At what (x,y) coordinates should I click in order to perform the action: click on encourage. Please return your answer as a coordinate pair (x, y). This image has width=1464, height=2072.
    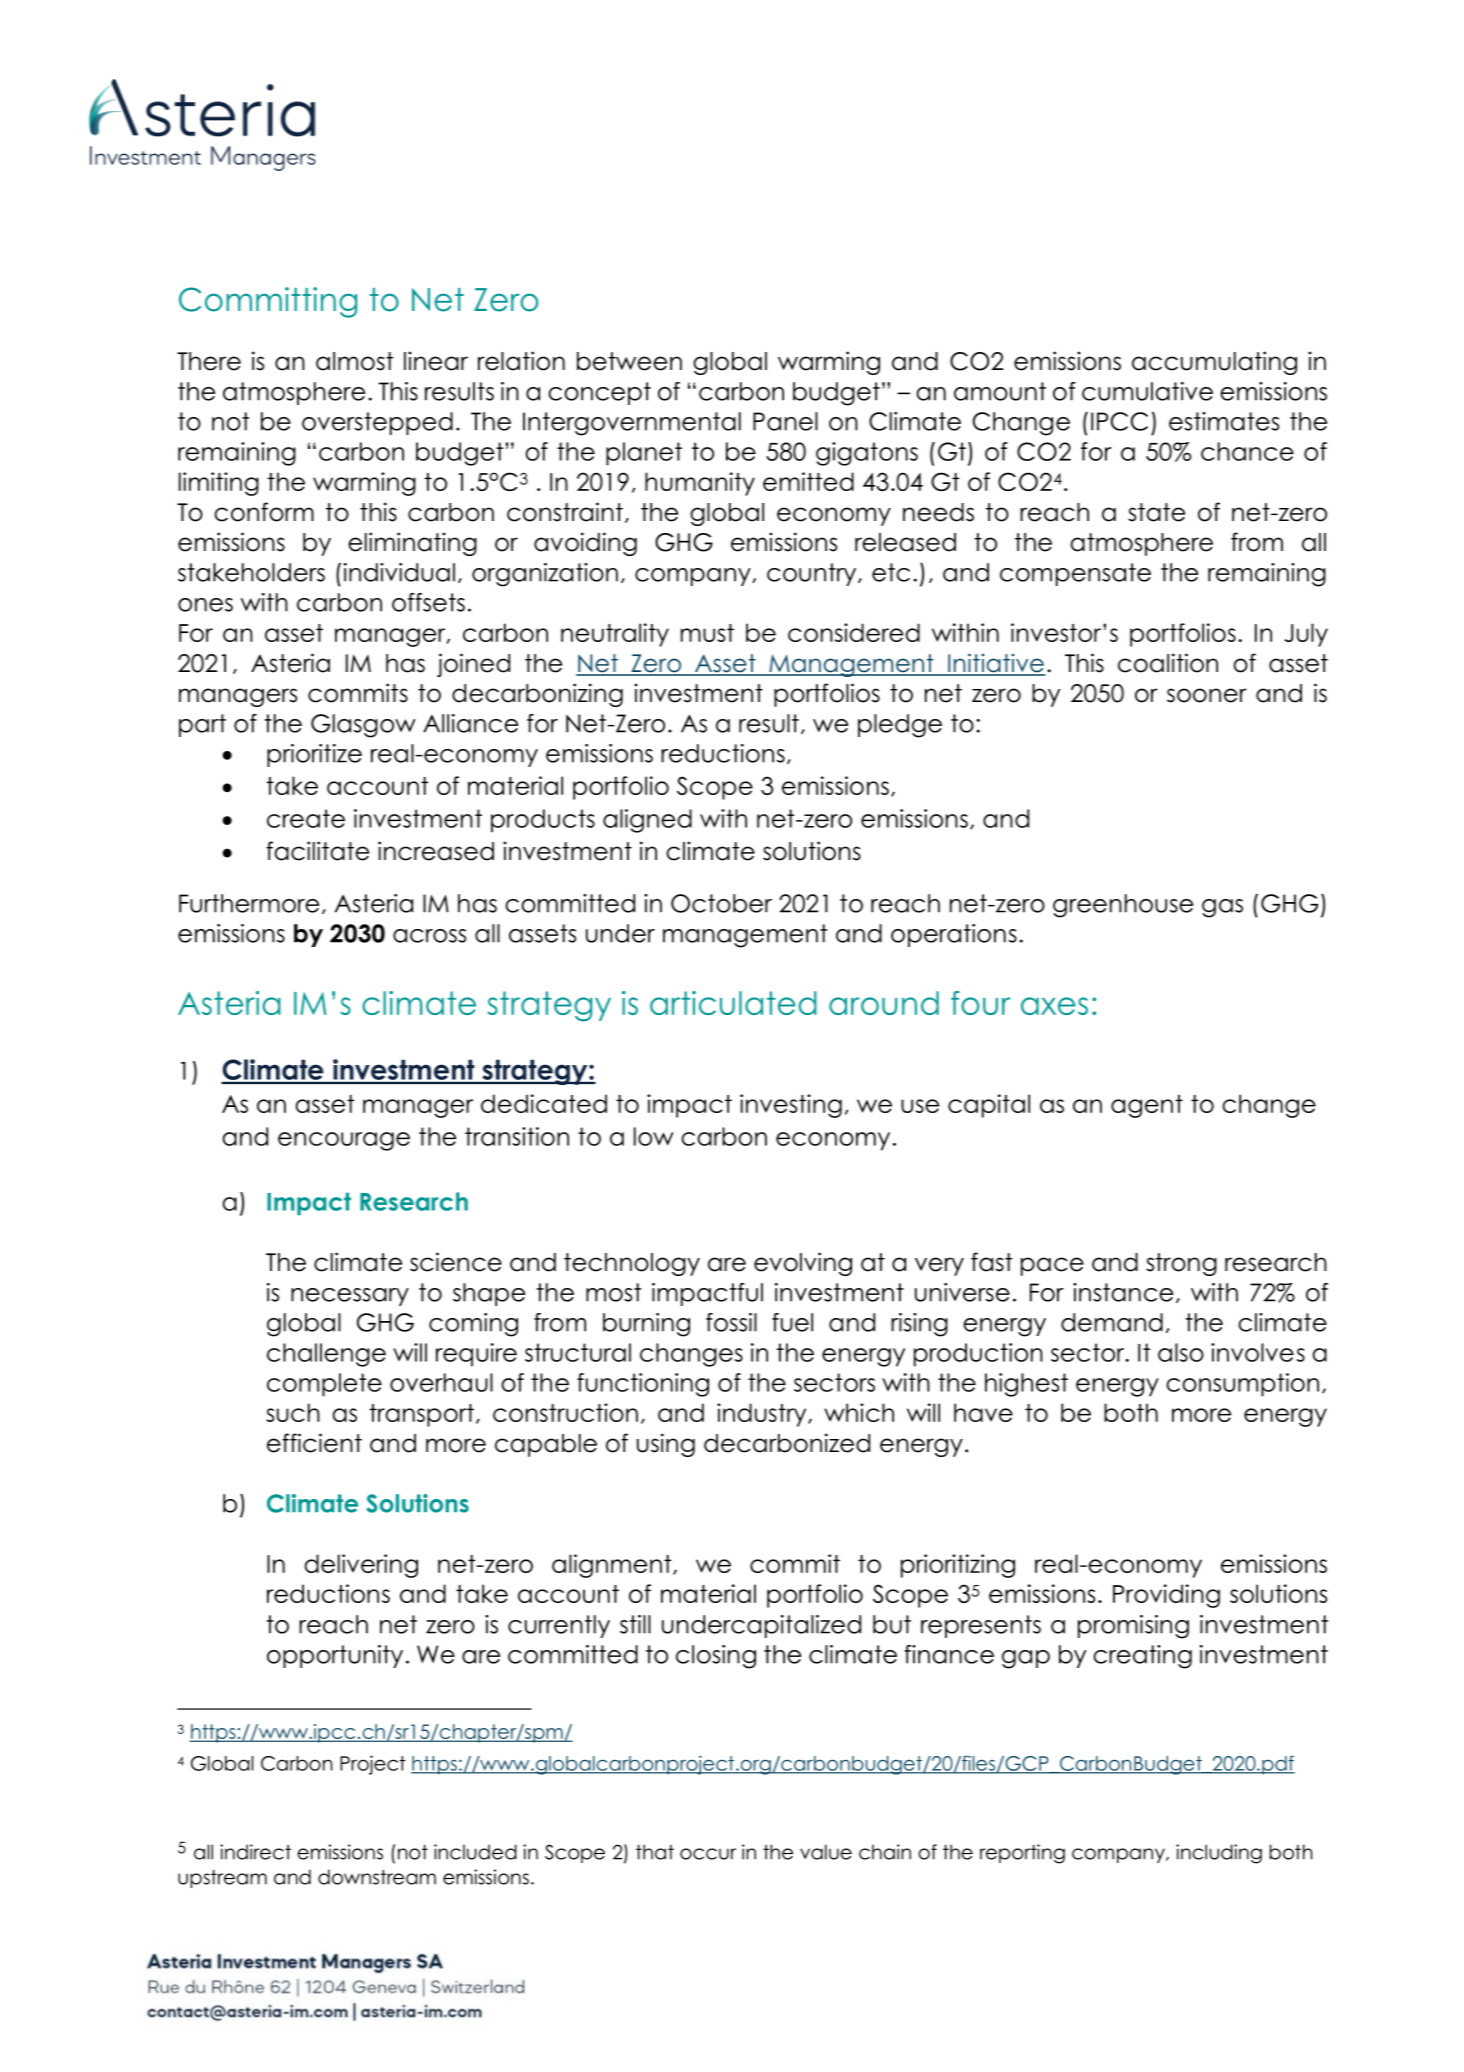
    Looking at the image, I should click on (344, 1141).
